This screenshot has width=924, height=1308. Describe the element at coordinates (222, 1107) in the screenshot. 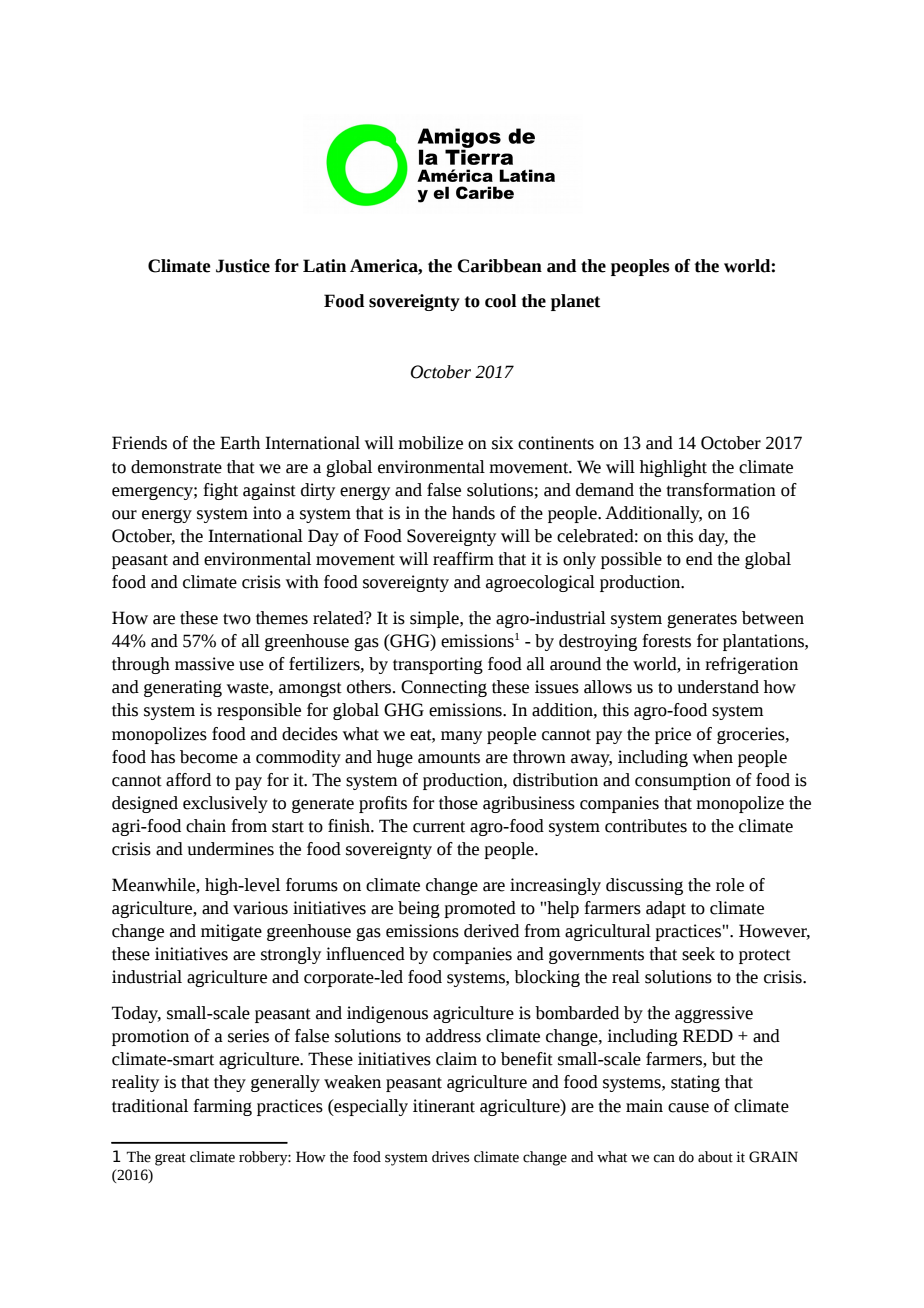

I see `farming` at that location.
